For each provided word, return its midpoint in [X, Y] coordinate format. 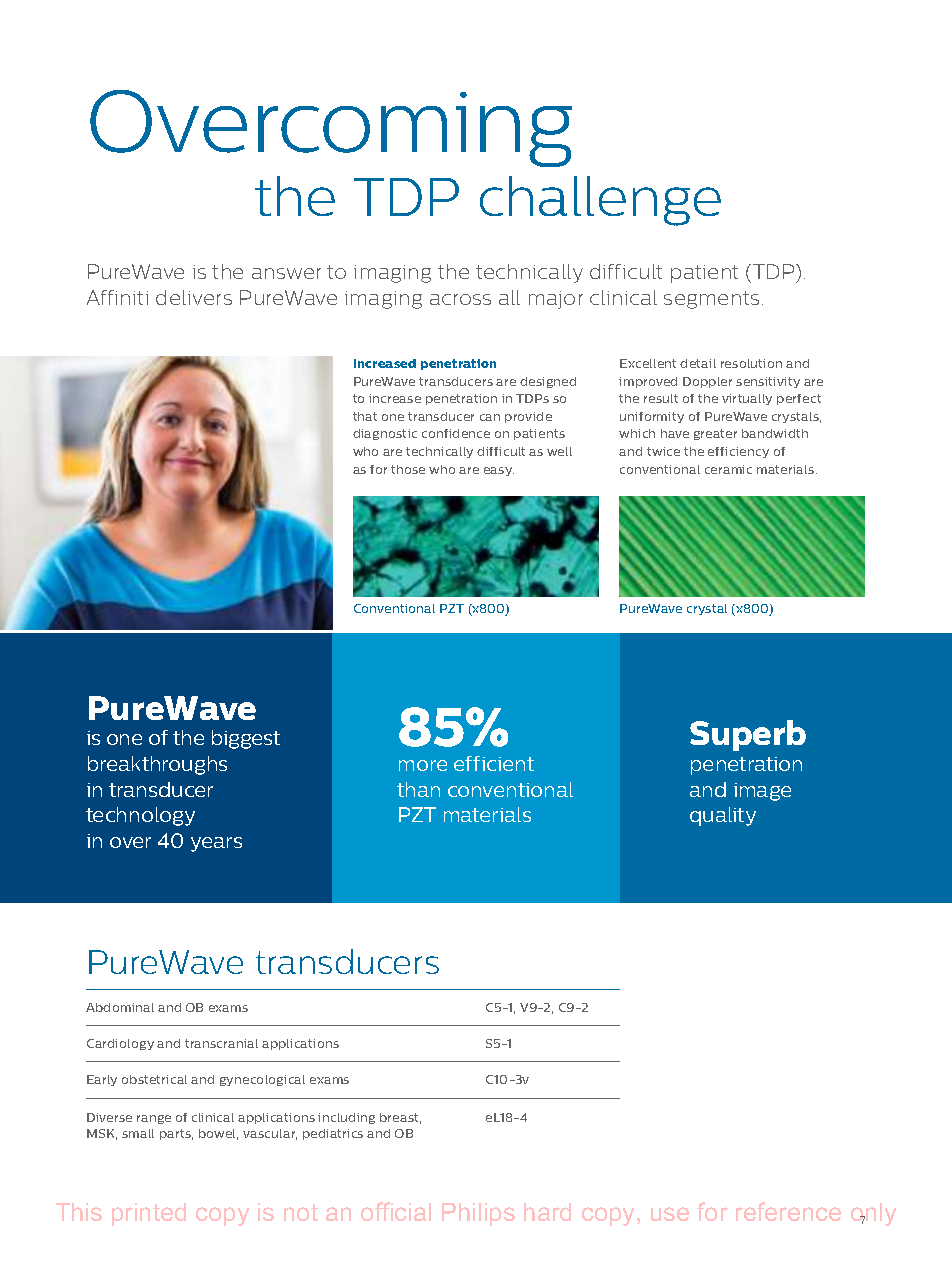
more [423, 765]
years [216, 844]
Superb [748, 735]
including [346, 1118]
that [365, 416]
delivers [194, 297]
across [460, 299]
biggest [246, 739]
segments [711, 300]
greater [715, 434]
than [418, 789]
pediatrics [333, 1134]
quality [723, 816]
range [154, 1119]
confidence [456, 433]
